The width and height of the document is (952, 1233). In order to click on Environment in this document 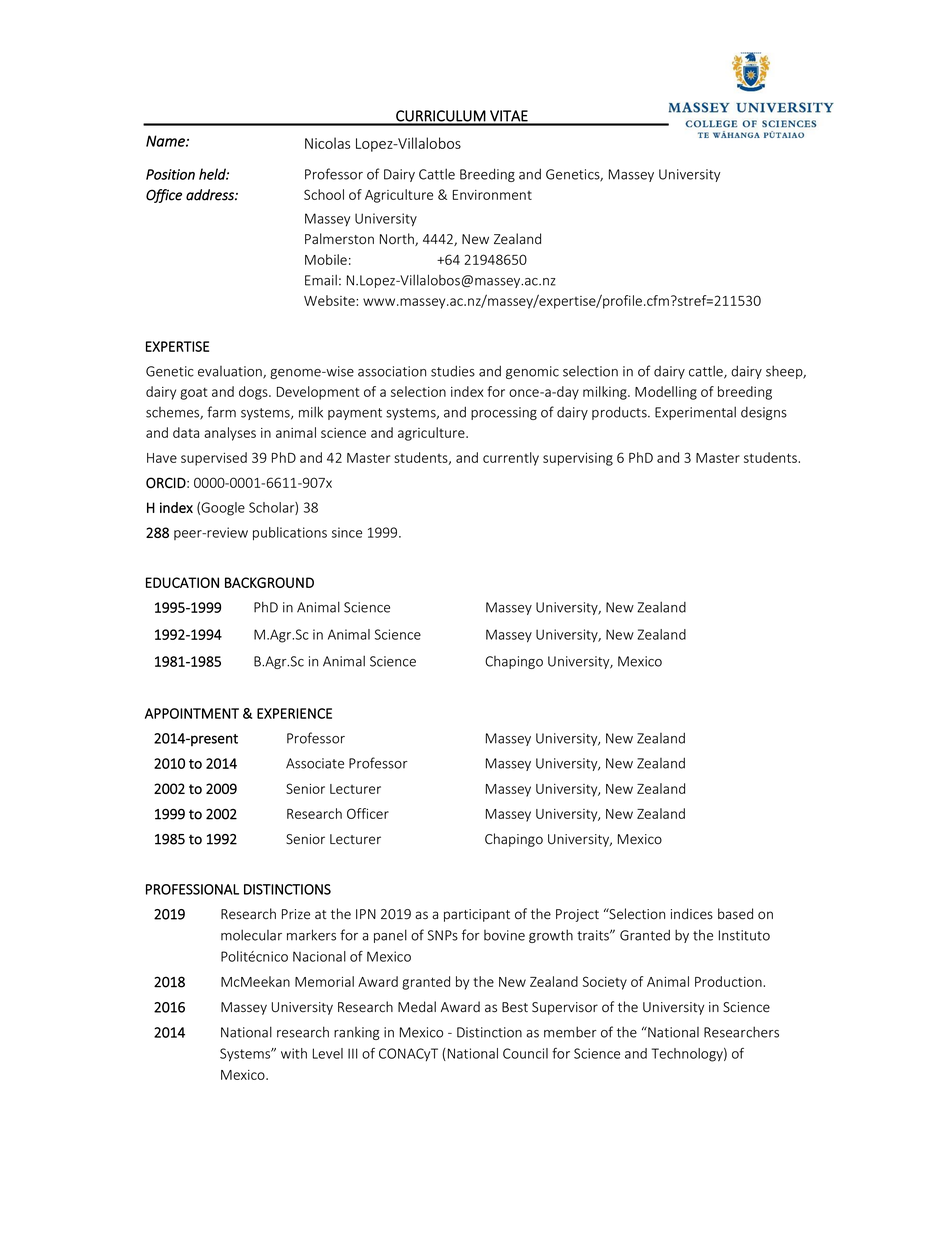, I will do `click(492, 195)`.
